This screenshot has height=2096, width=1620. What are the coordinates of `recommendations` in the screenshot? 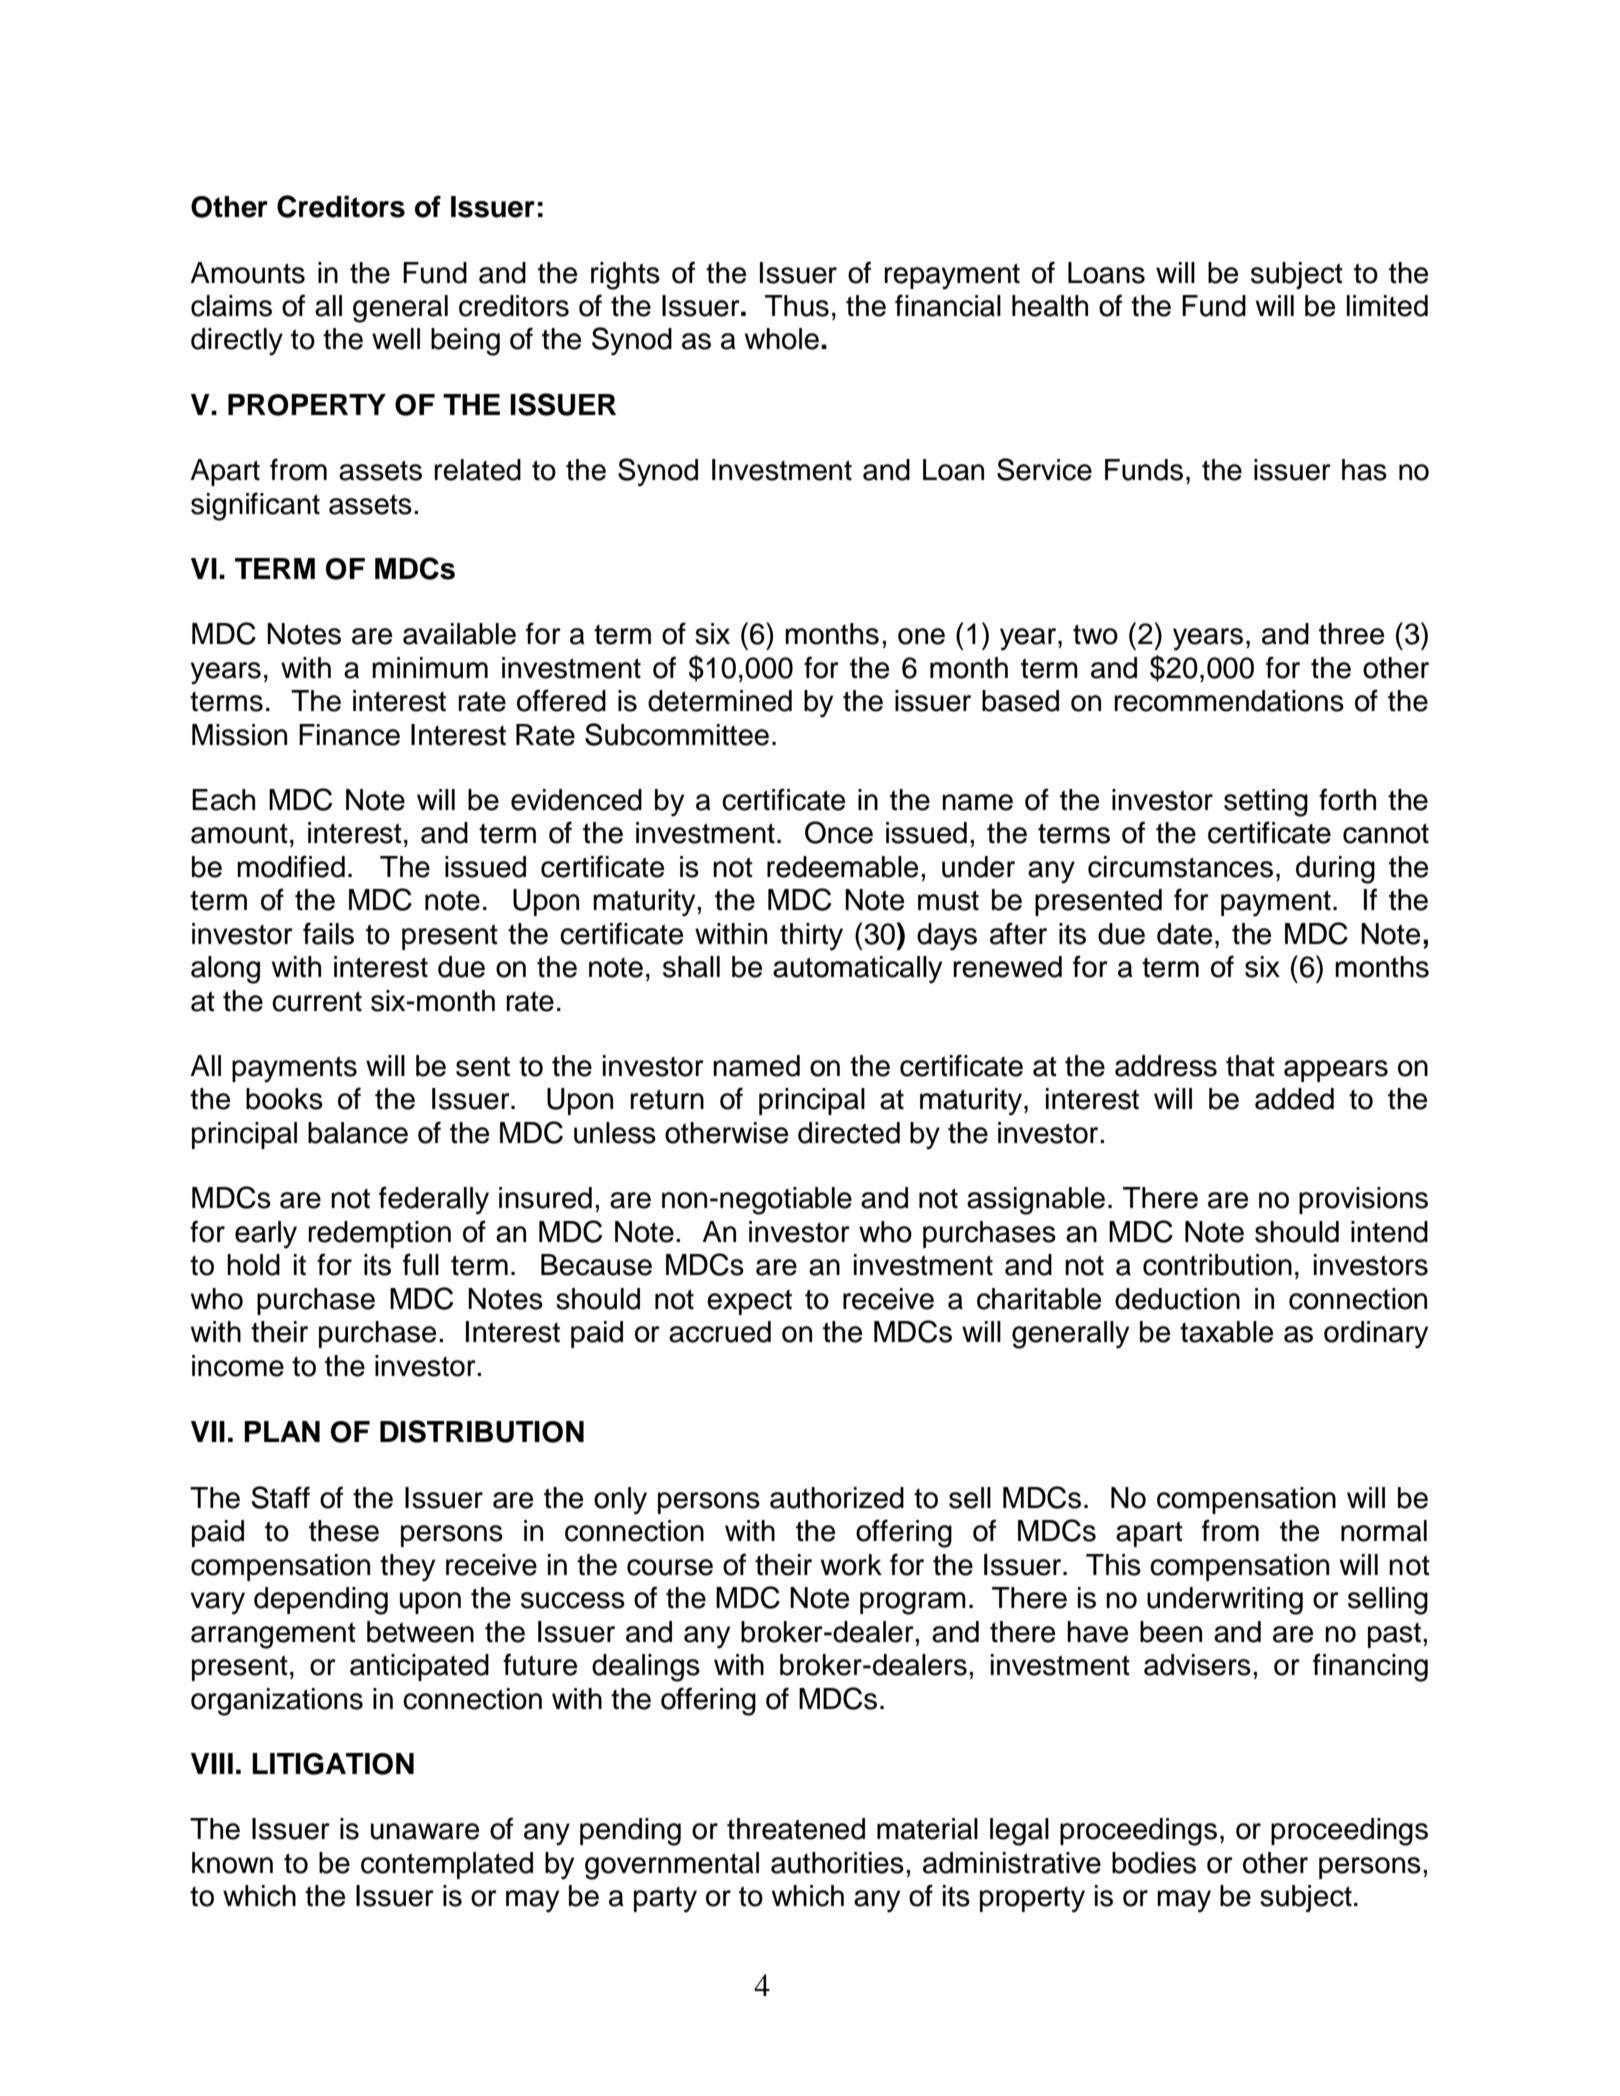 It's located at (1229, 701).
